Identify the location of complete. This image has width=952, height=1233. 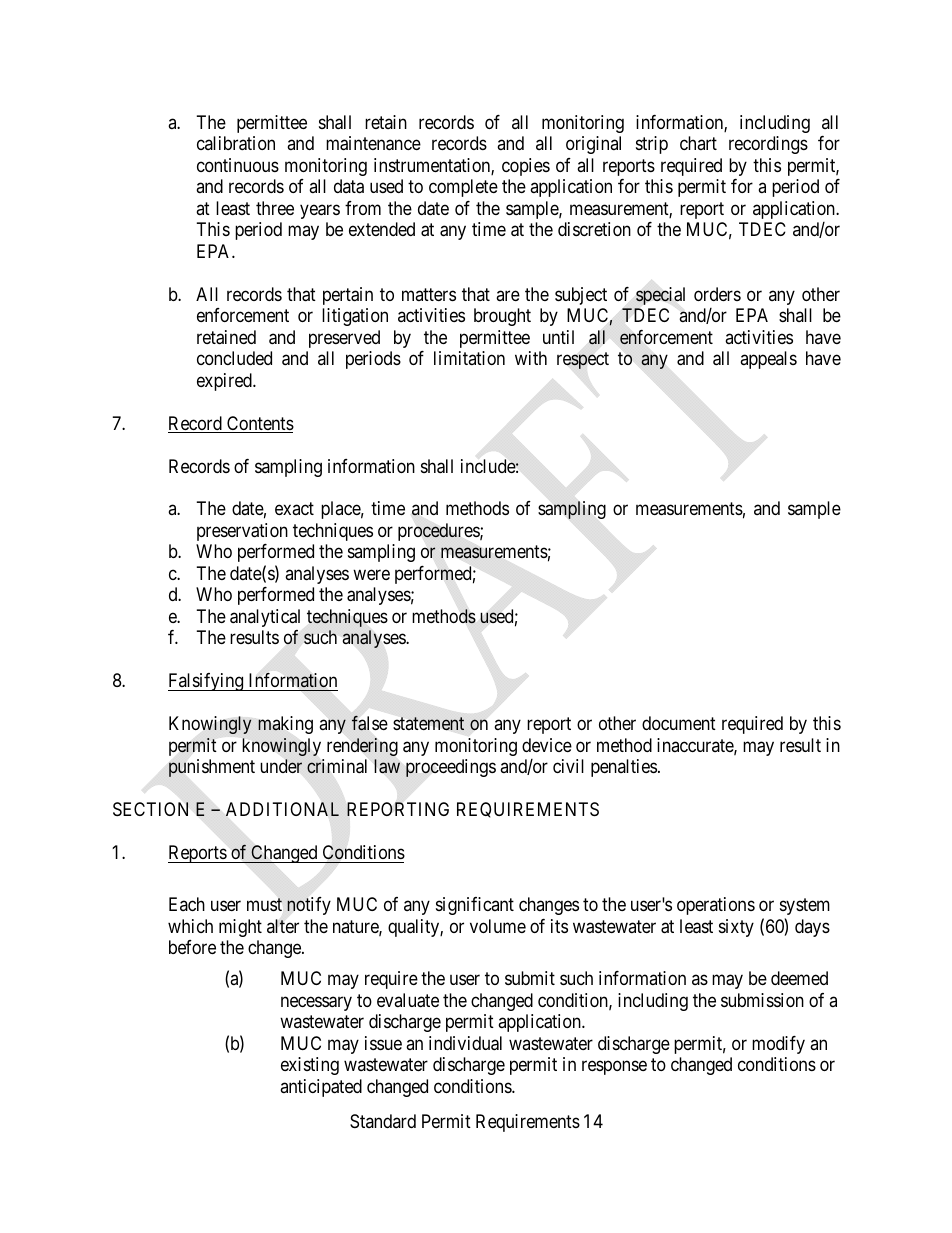
(463, 188).
